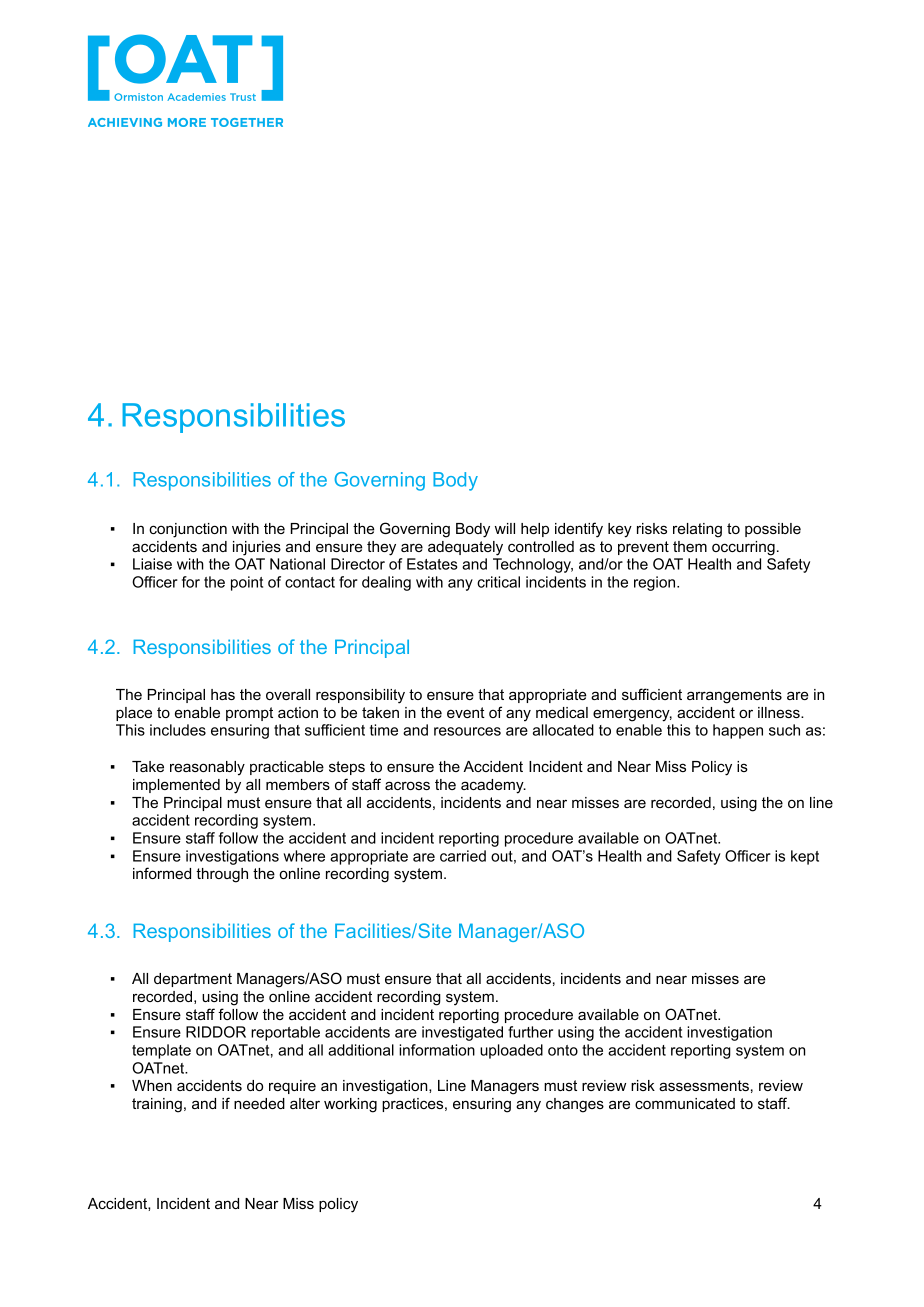 The height and width of the page is (1307, 924). What do you see at coordinates (805, 857) in the page?
I see `kept` at bounding box center [805, 857].
